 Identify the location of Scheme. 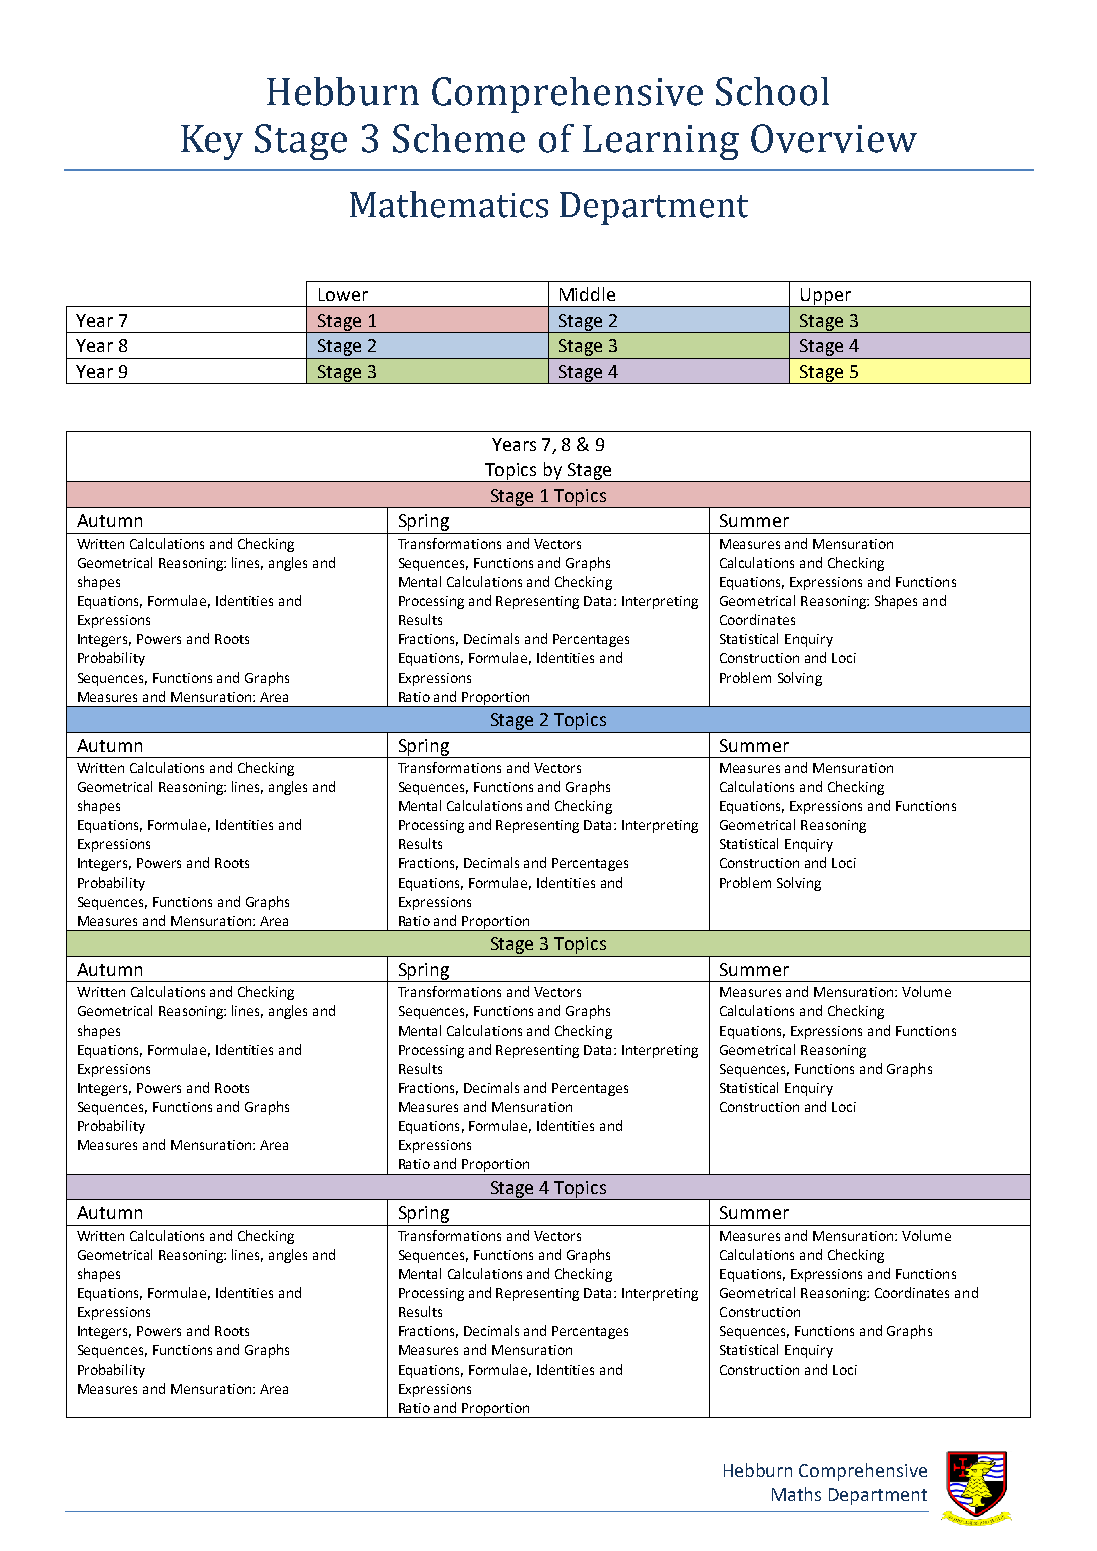
(459, 138).
